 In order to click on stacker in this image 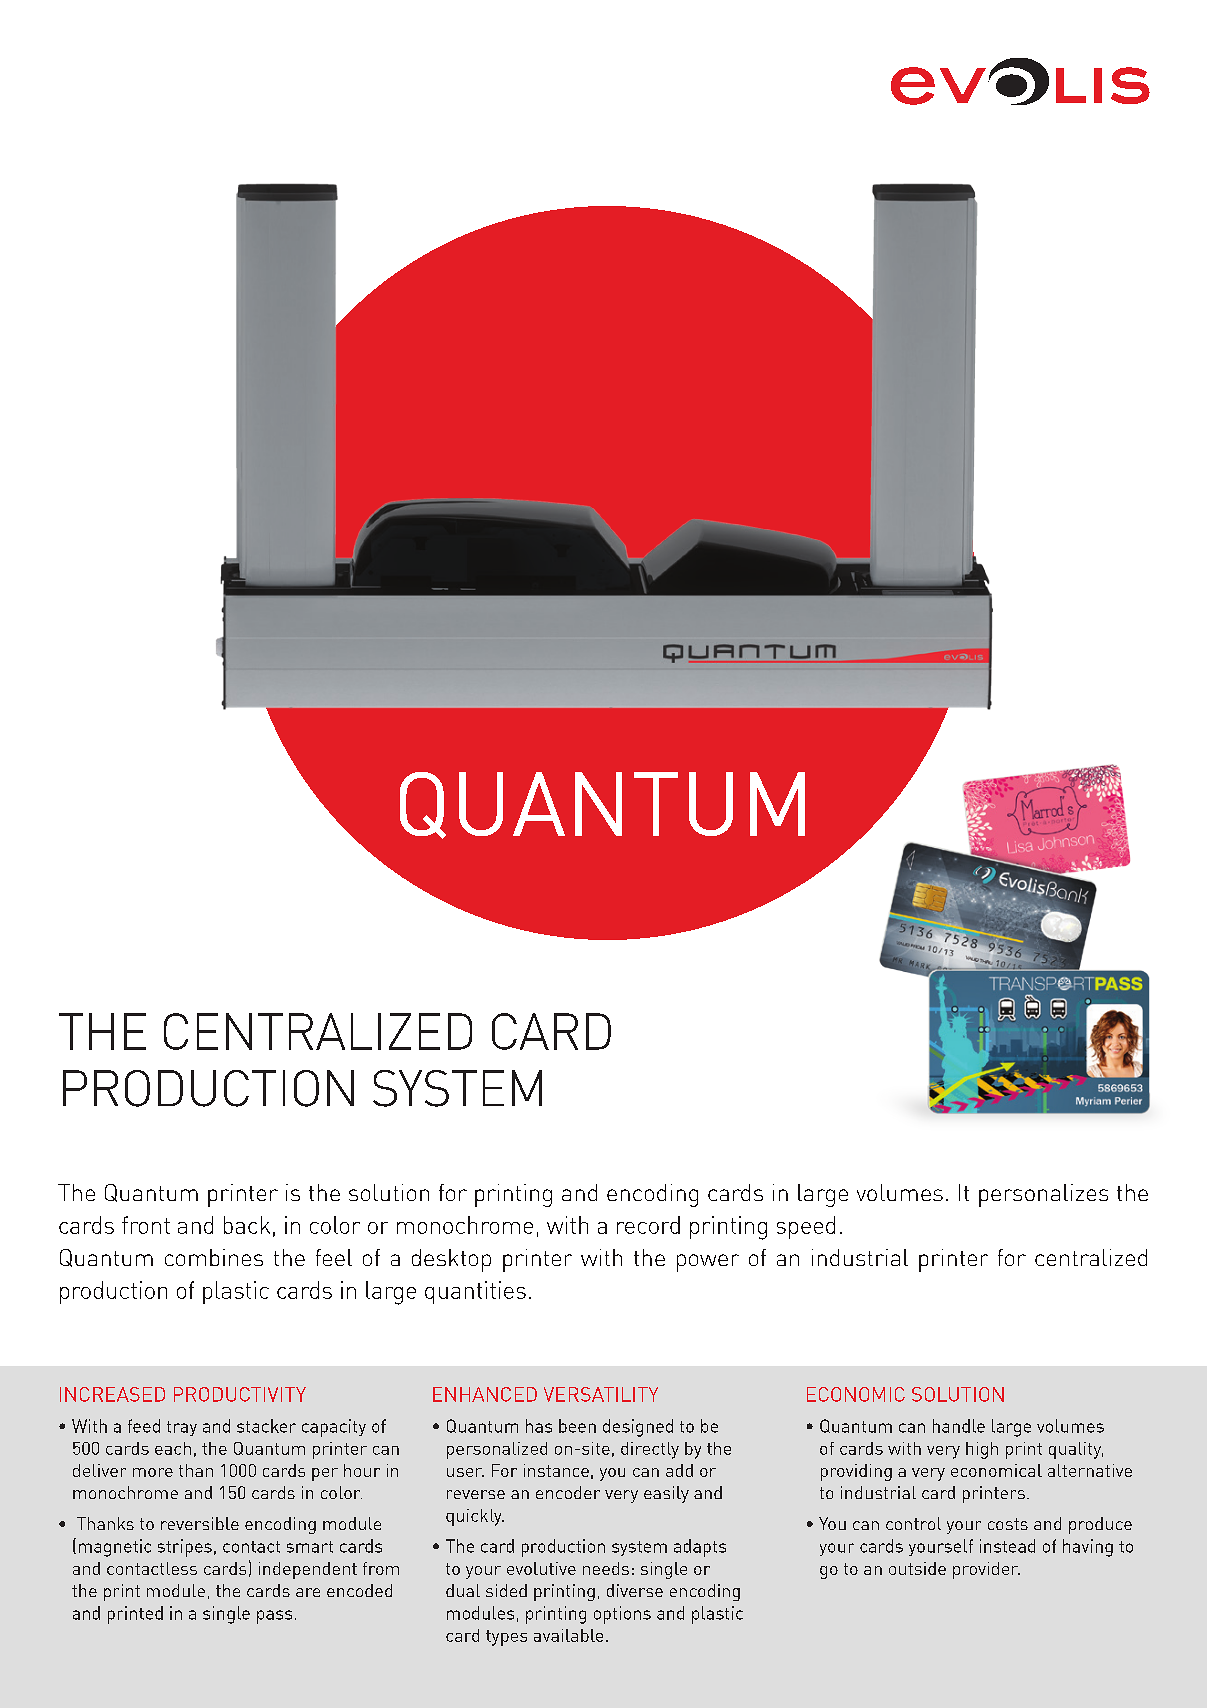, I will do `click(266, 1426)`.
